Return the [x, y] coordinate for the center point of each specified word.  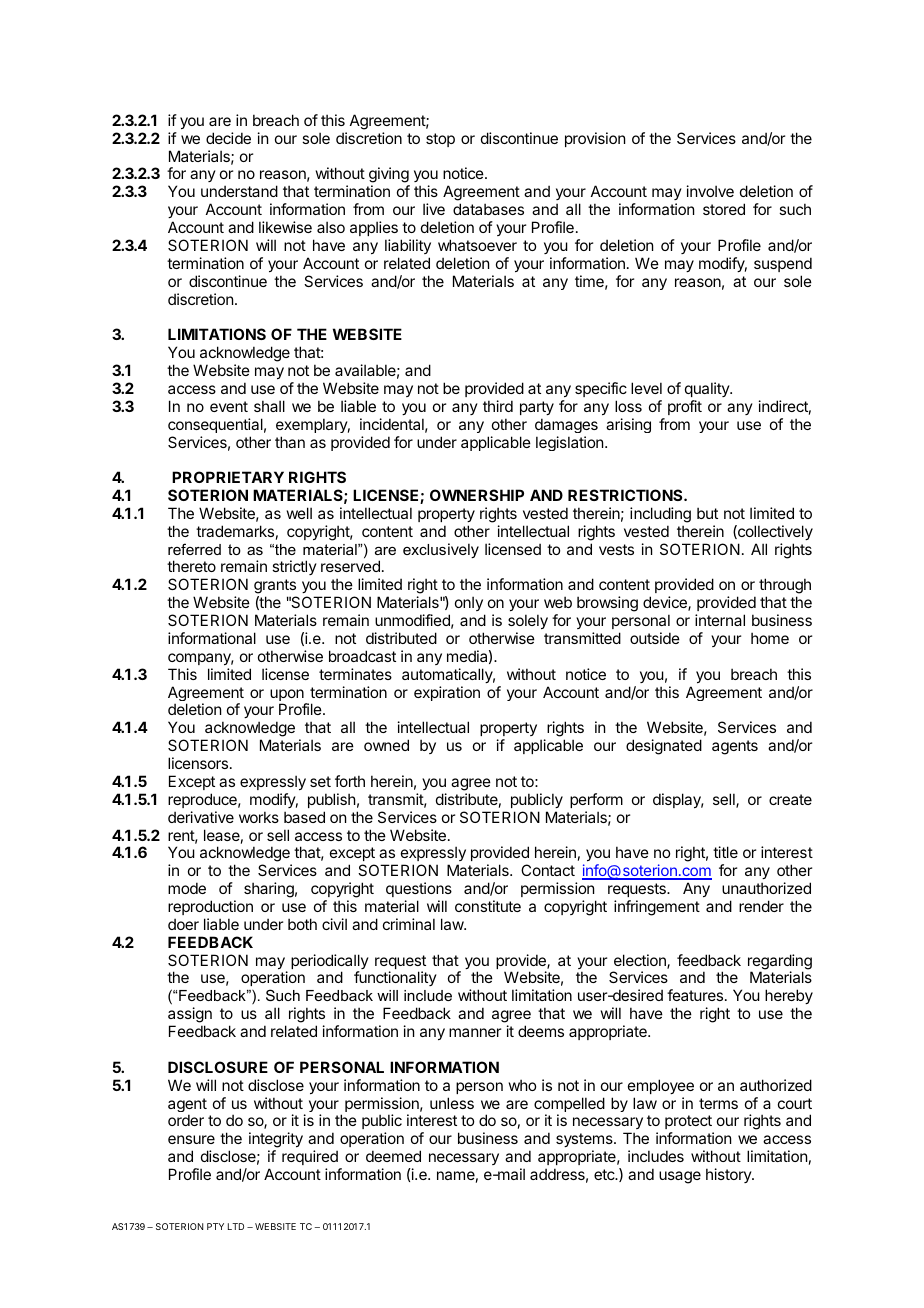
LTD [236, 1226]
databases [488, 209]
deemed [393, 1156]
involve [710, 191]
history [729, 1175]
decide [228, 138]
